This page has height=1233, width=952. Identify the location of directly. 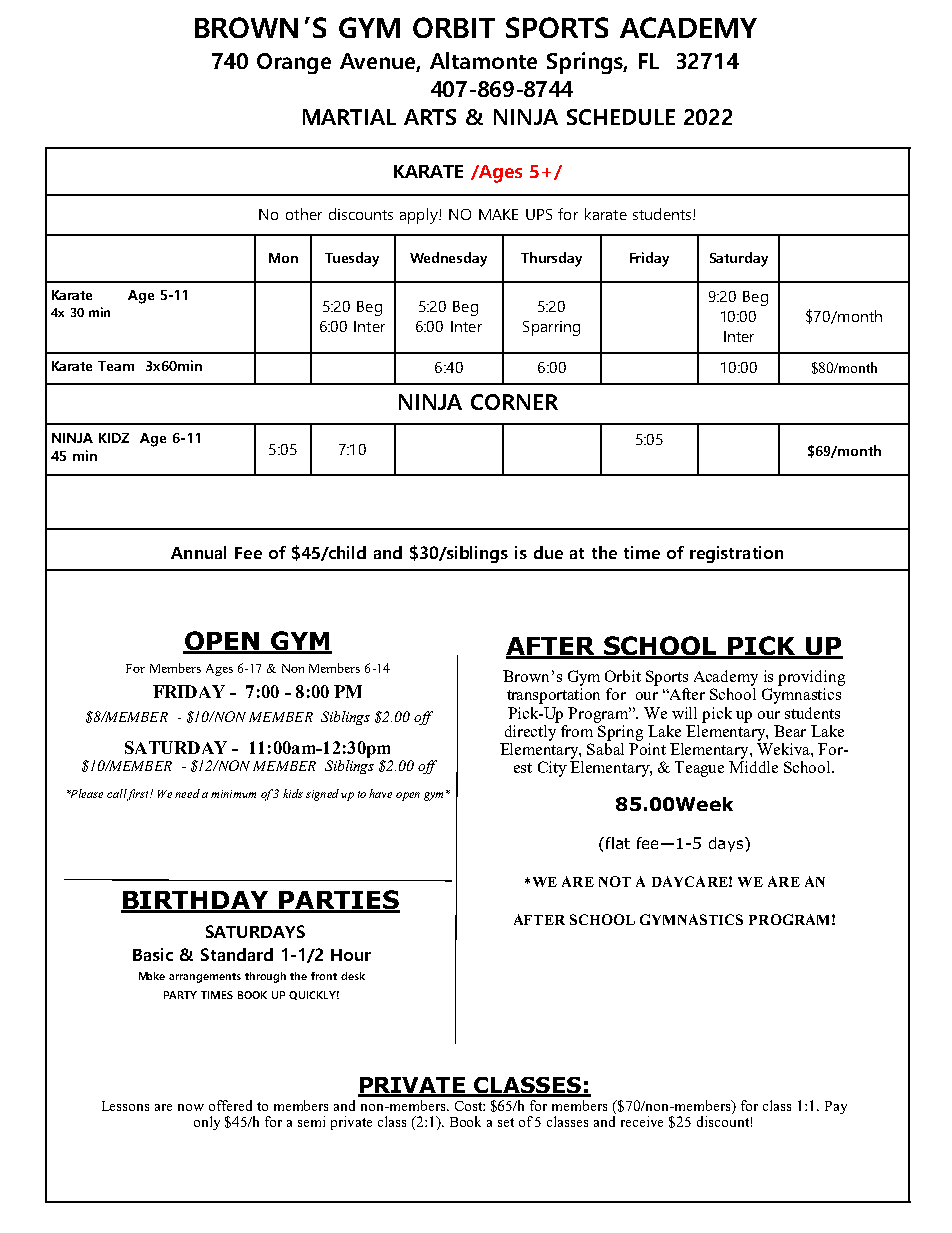
(532, 731).
